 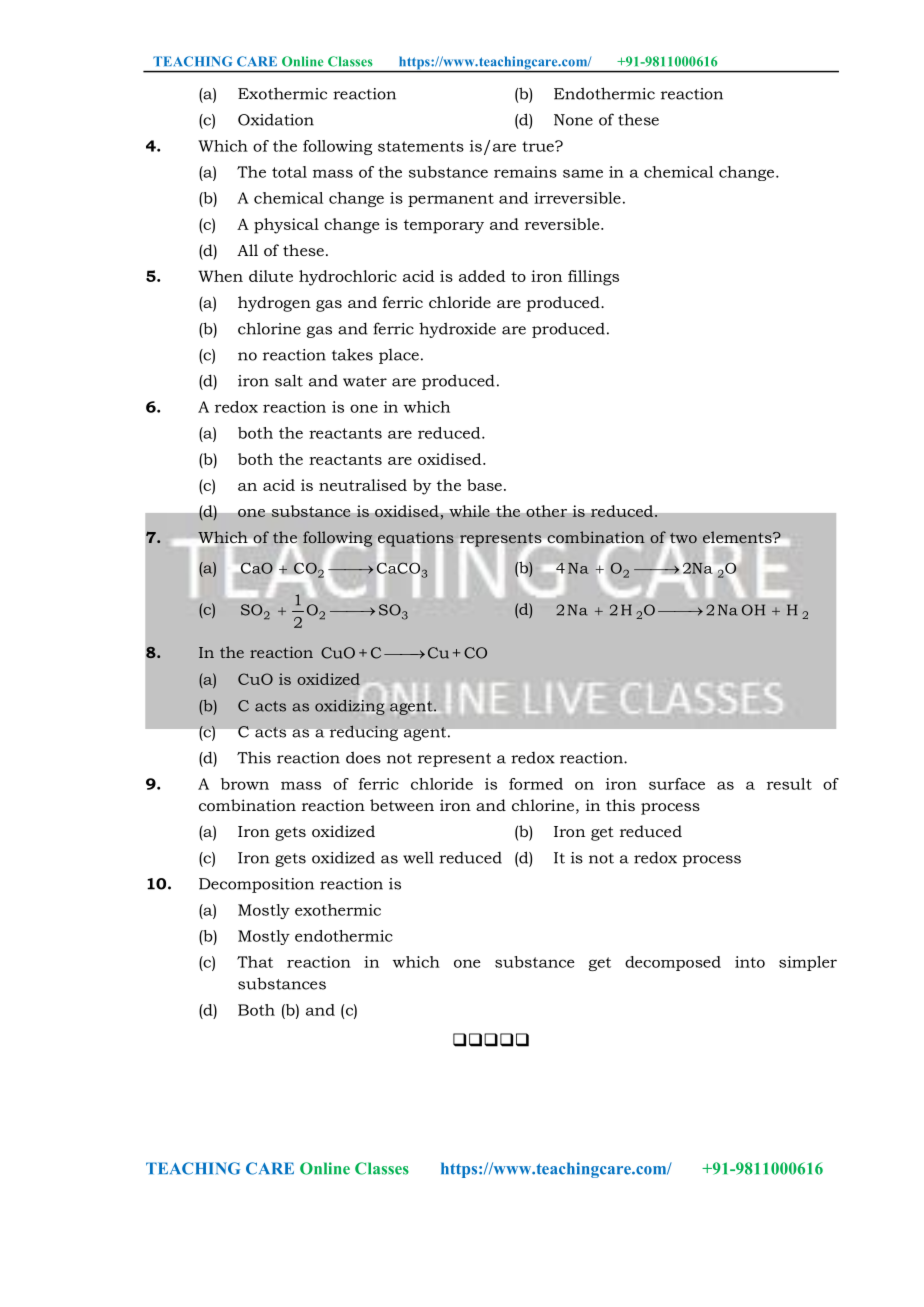 I want to click on same, so click(x=583, y=173).
